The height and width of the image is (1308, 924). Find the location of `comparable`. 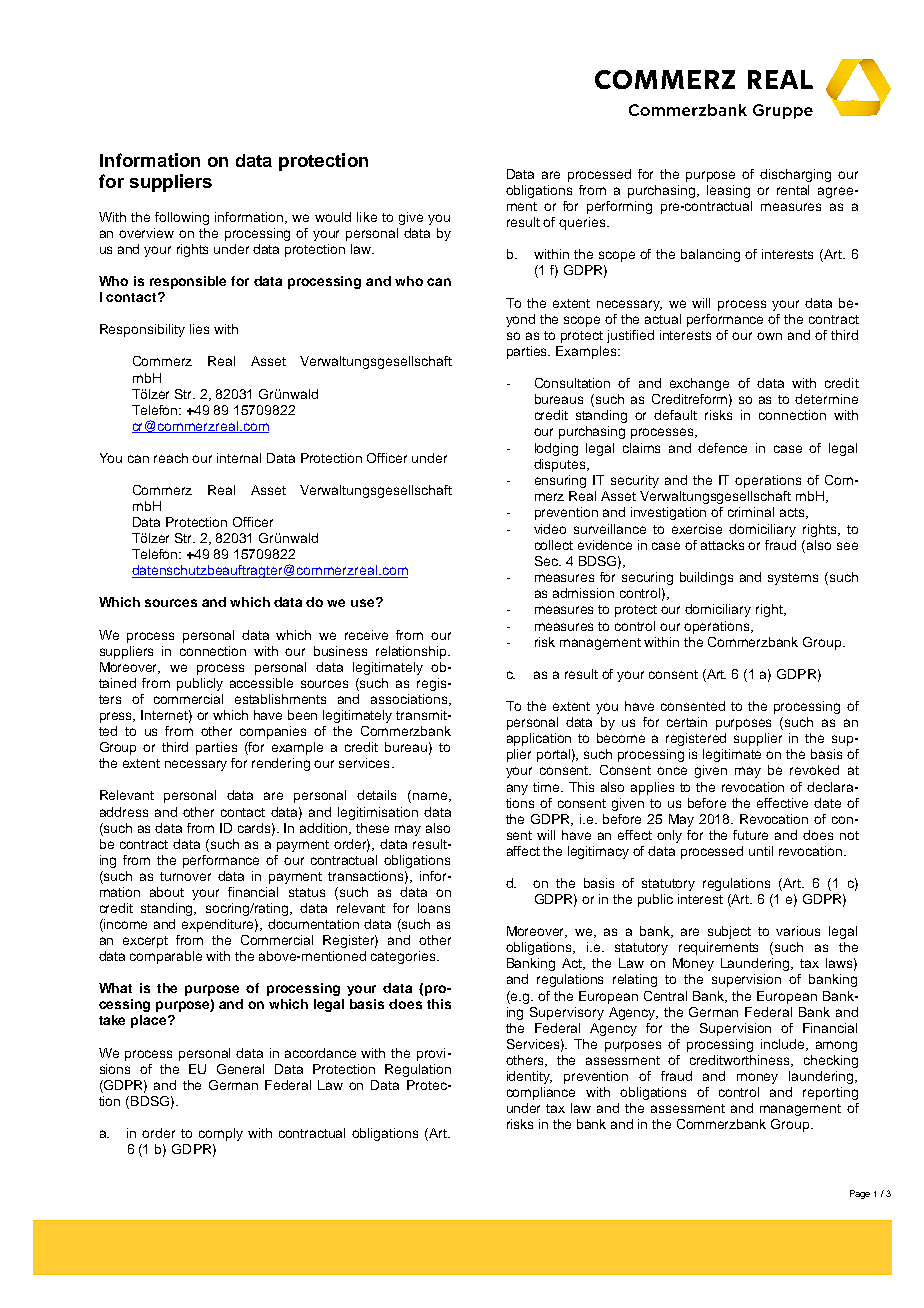

comparable is located at coordinates (166, 957).
